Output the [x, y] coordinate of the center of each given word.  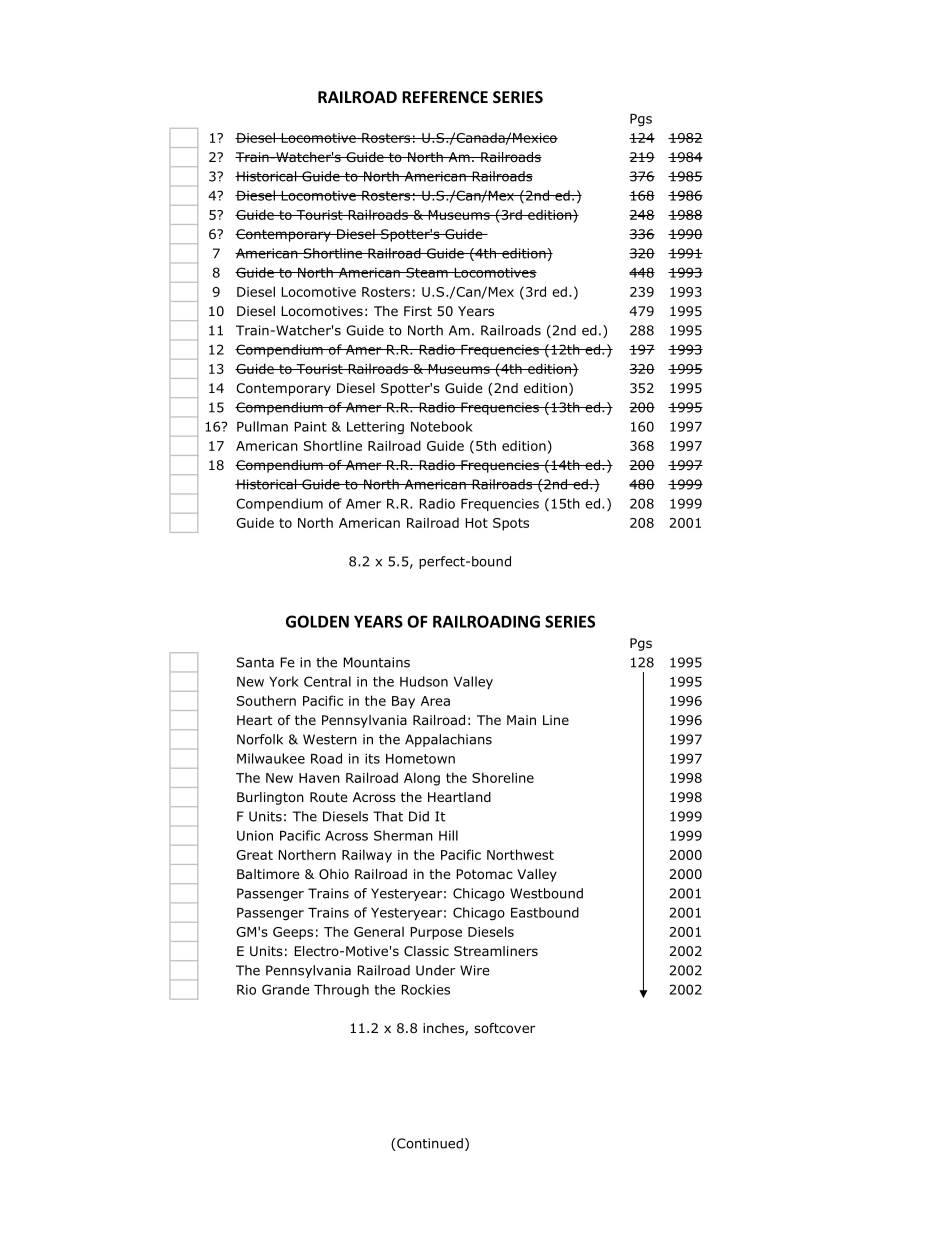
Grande [286, 989]
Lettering [375, 428]
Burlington [270, 798]
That [388, 816]
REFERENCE [445, 97]
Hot [476, 523]
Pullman [262, 426]
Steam [427, 272]
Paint [310, 426]
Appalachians [448, 740]
